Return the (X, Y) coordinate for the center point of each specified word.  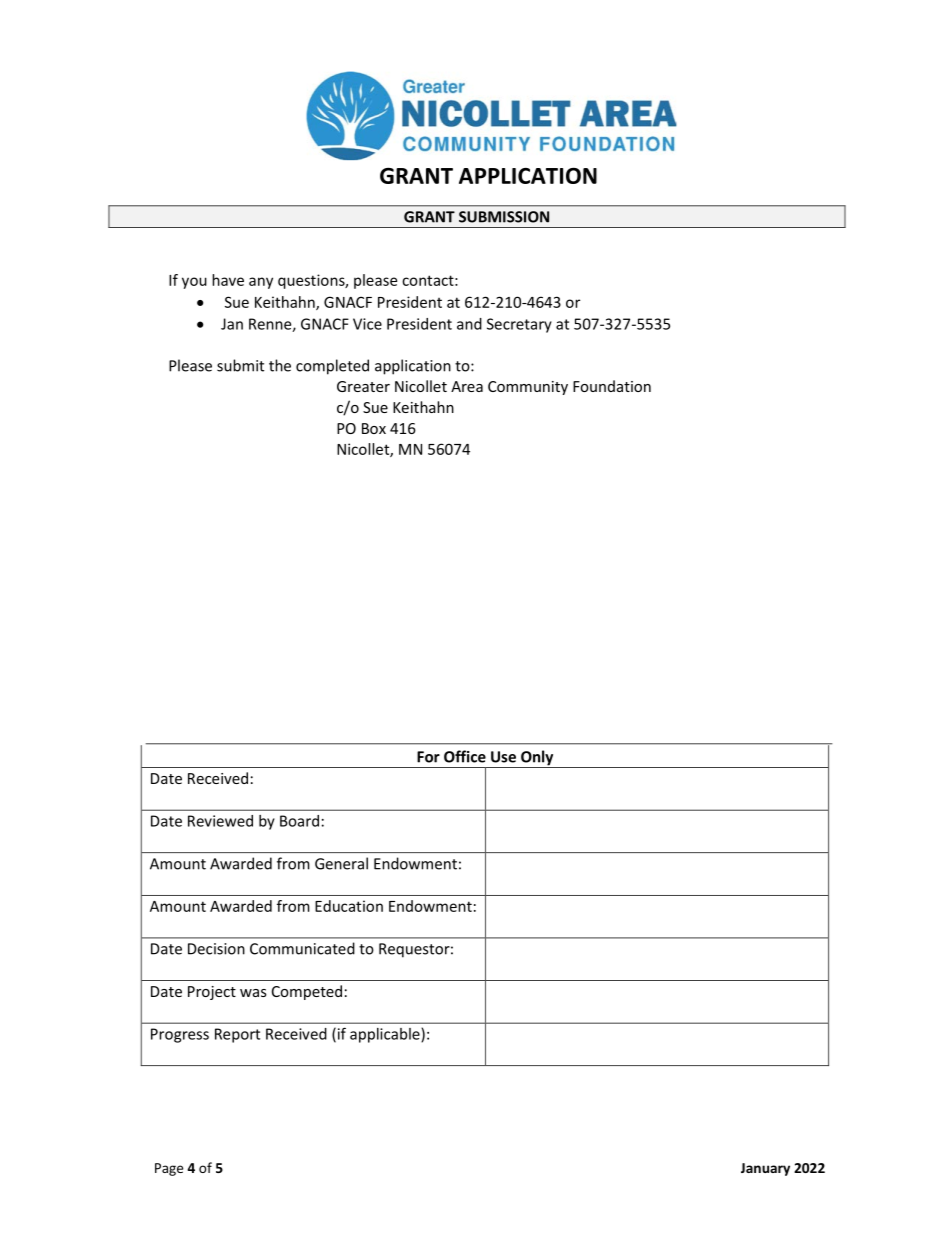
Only (537, 759)
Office (465, 756)
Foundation (612, 386)
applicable (386, 1035)
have (228, 280)
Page (169, 1169)
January (765, 1169)
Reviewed (220, 821)
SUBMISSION (504, 217)
